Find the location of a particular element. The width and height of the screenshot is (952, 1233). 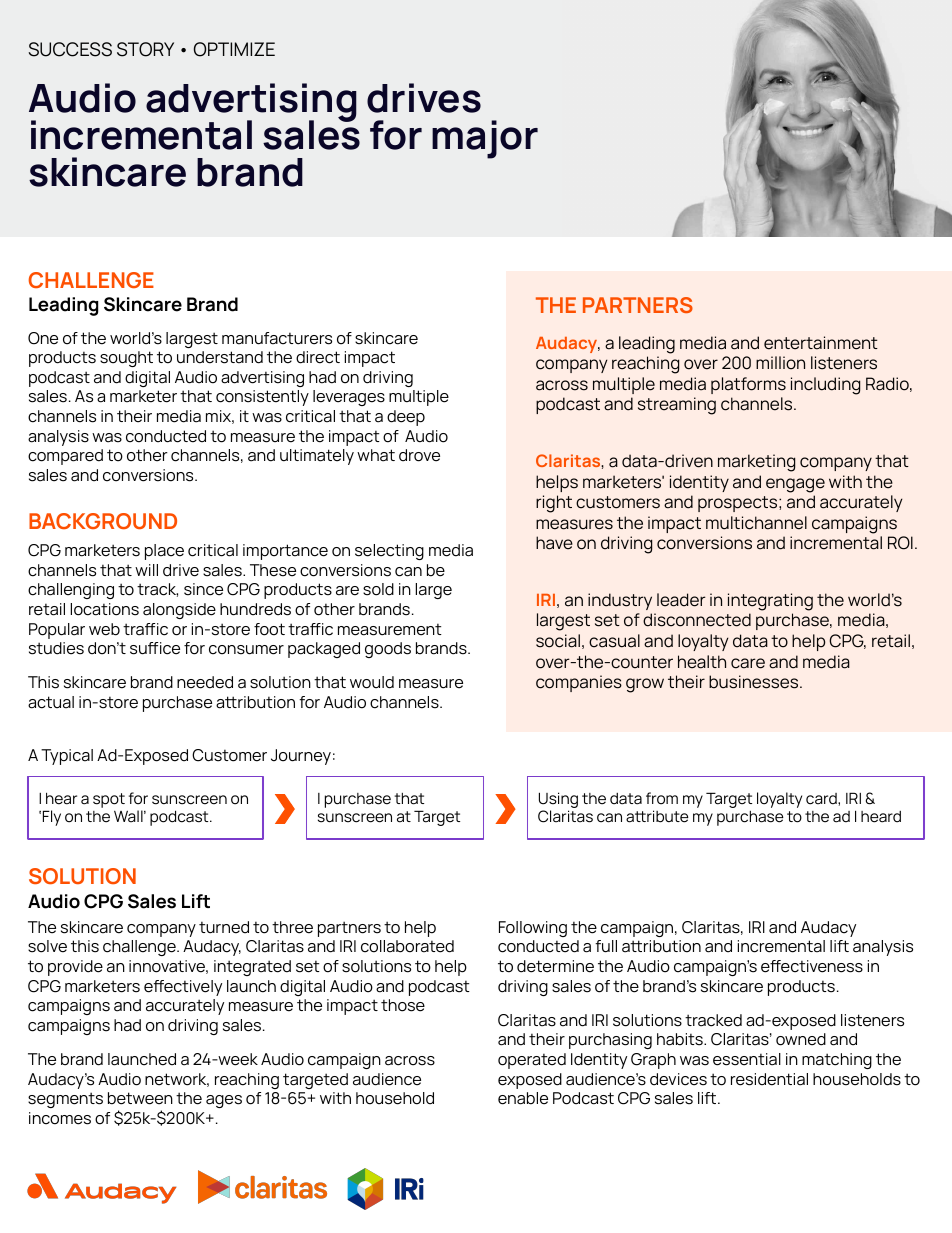

STORY is located at coordinates (145, 49).
